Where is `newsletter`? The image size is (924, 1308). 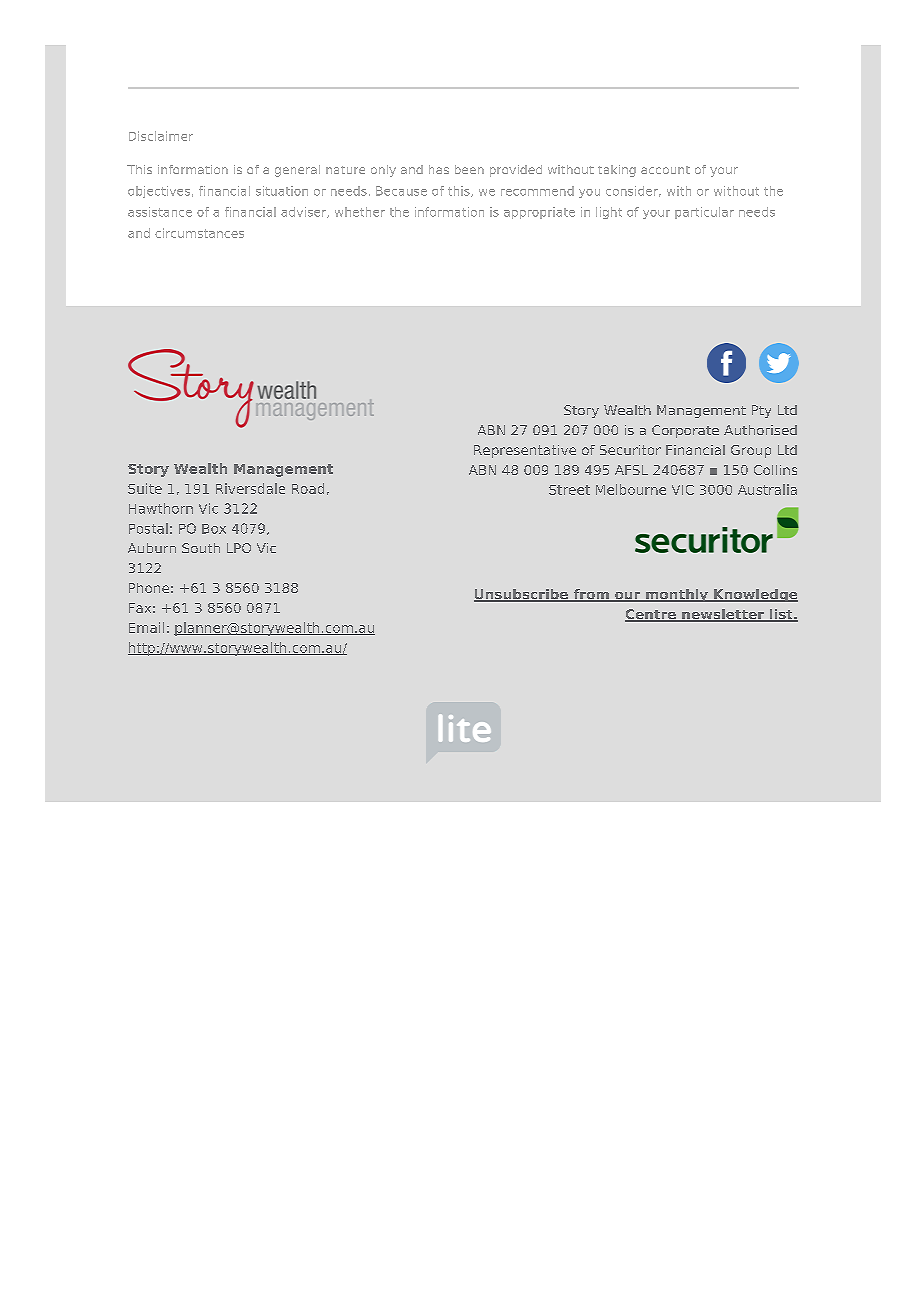
newsletter is located at coordinates (723, 615).
